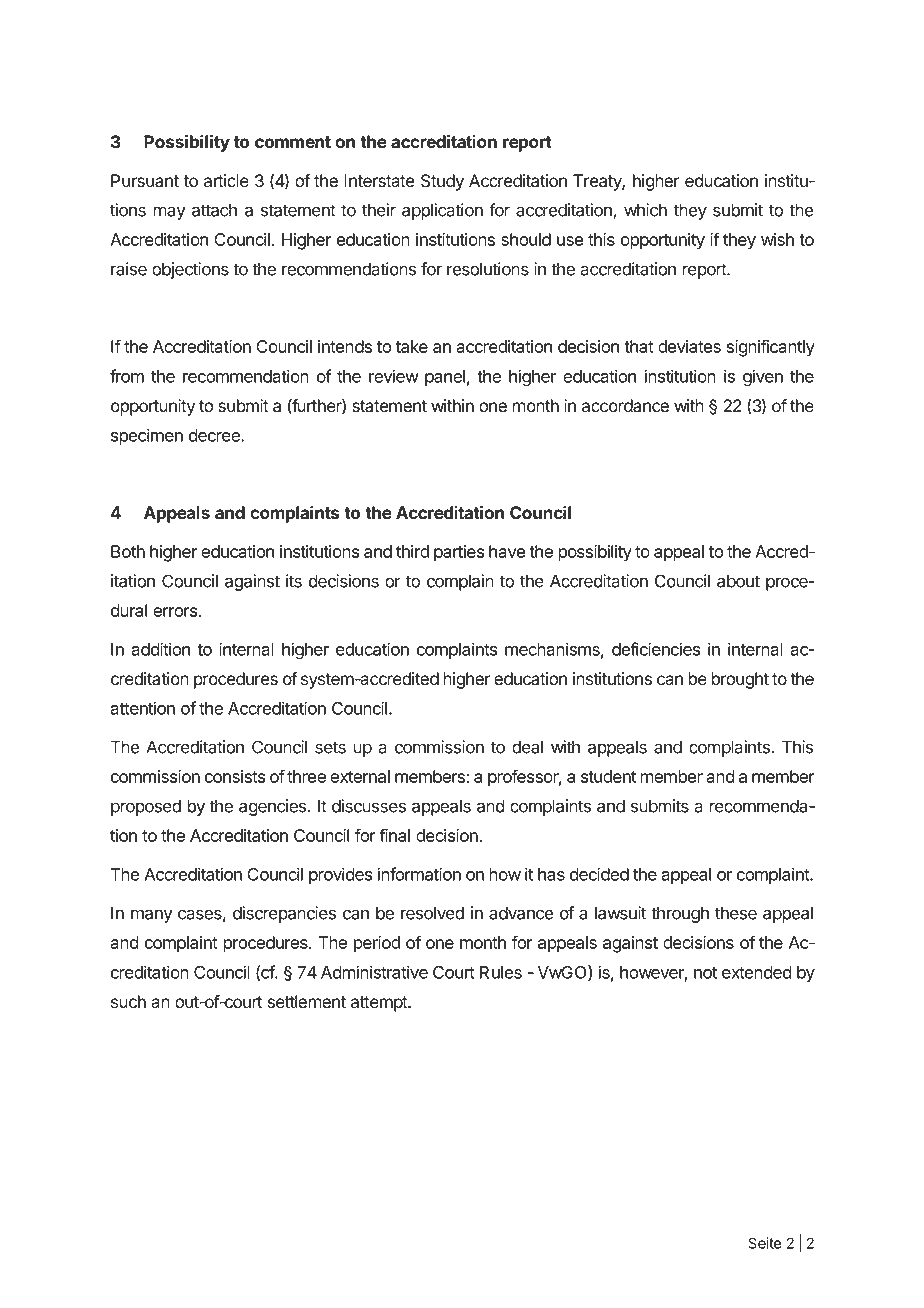 The height and width of the screenshot is (1308, 924). What do you see at coordinates (226, 181) in the screenshot?
I see `article` at bounding box center [226, 181].
